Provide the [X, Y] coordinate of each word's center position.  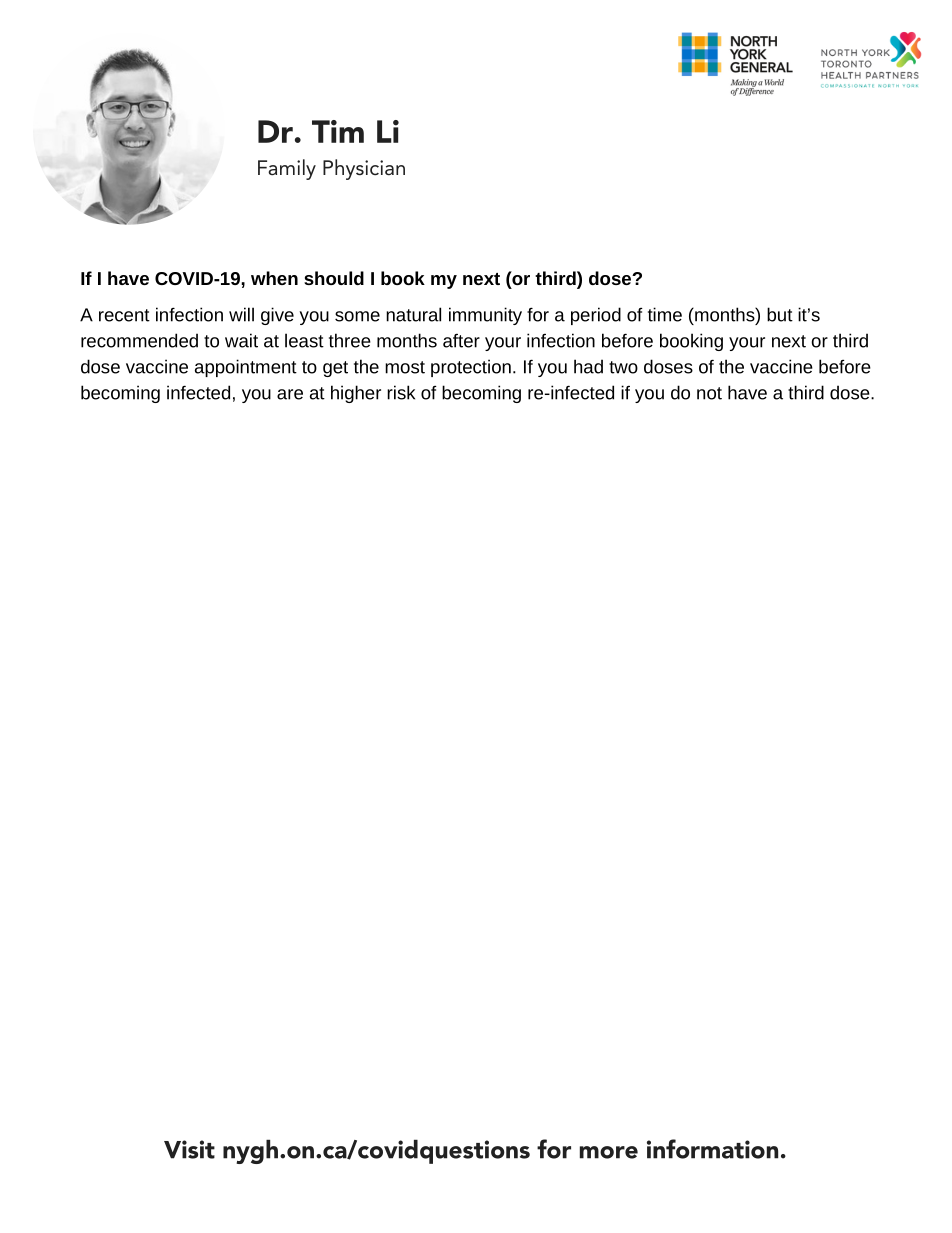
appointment [246, 368]
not [709, 393]
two [623, 367]
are [290, 394]
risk [401, 392]
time [665, 314]
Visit [189, 1149]
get [335, 369]
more [609, 1152]
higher [356, 394]
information [712, 1149]
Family [287, 169]
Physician [364, 169]
